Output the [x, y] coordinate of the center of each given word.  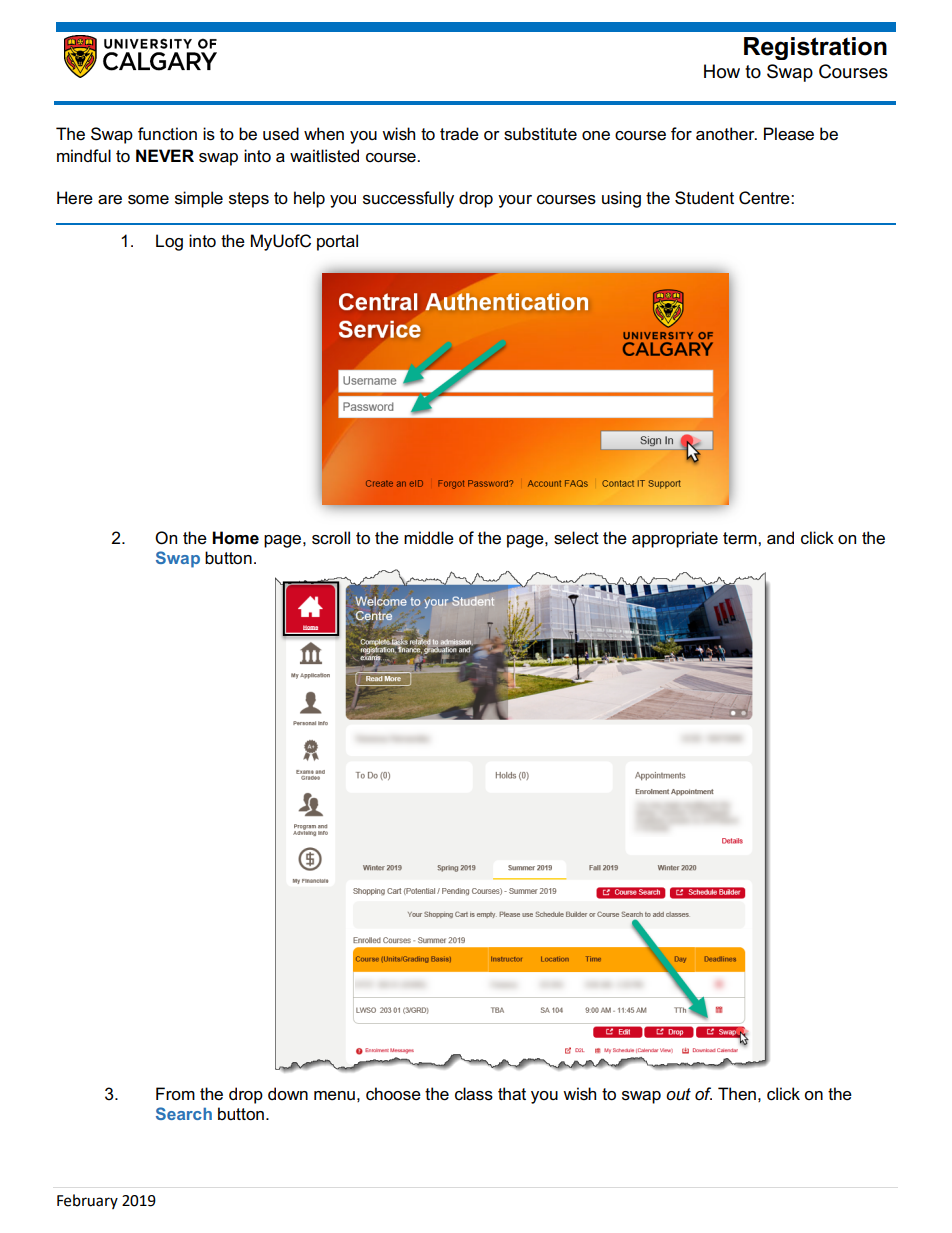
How [722, 71]
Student [704, 198]
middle [429, 538]
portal [337, 242]
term [741, 538]
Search [184, 1113]
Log [169, 242]
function [167, 134]
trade [459, 134]
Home [235, 538]
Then [737, 1094]
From [175, 1093]
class [474, 1094]
